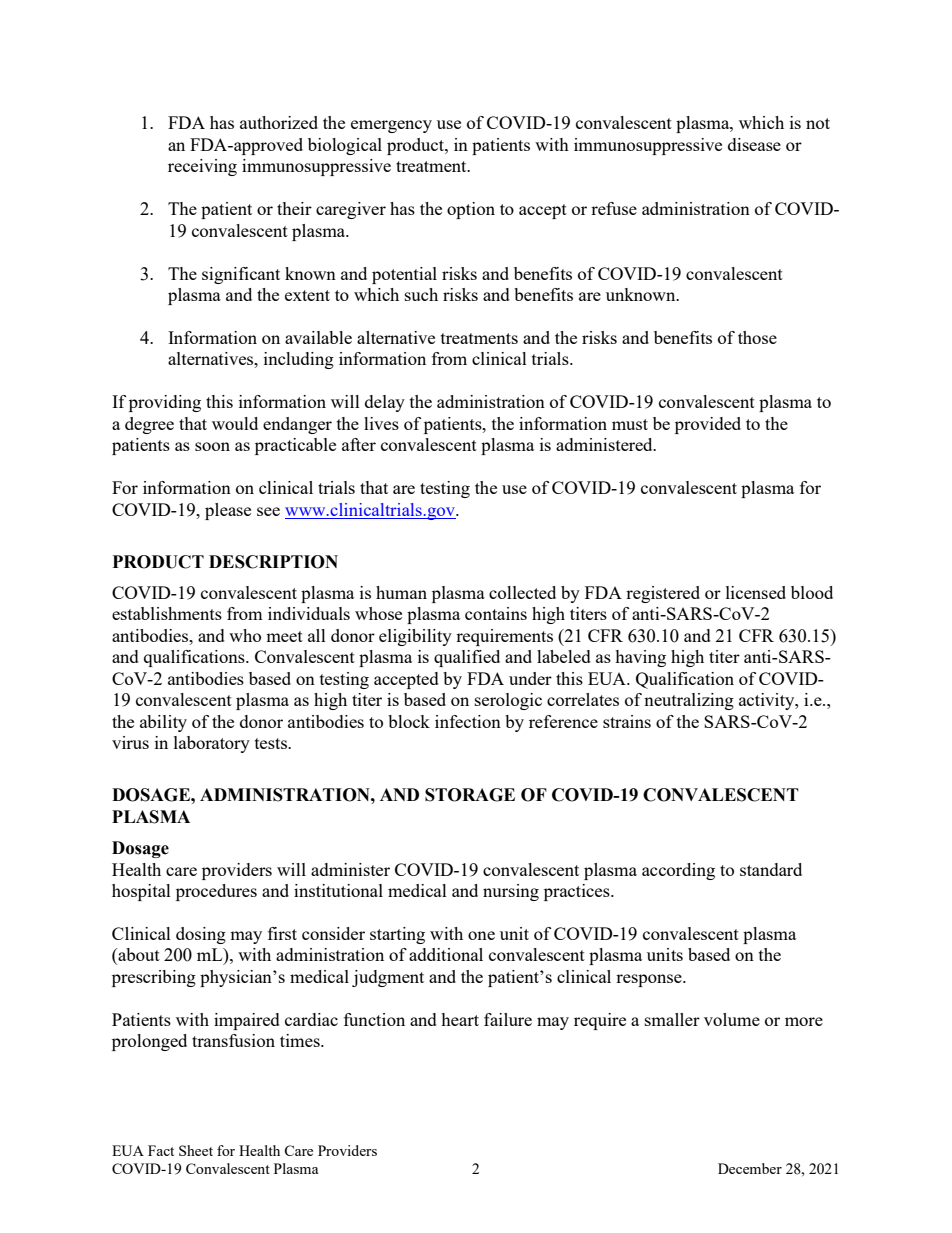 Image resolution: width=952 pixels, height=1233 pixels. What do you see at coordinates (470, 795) in the page?
I see `STORAGE` at bounding box center [470, 795].
